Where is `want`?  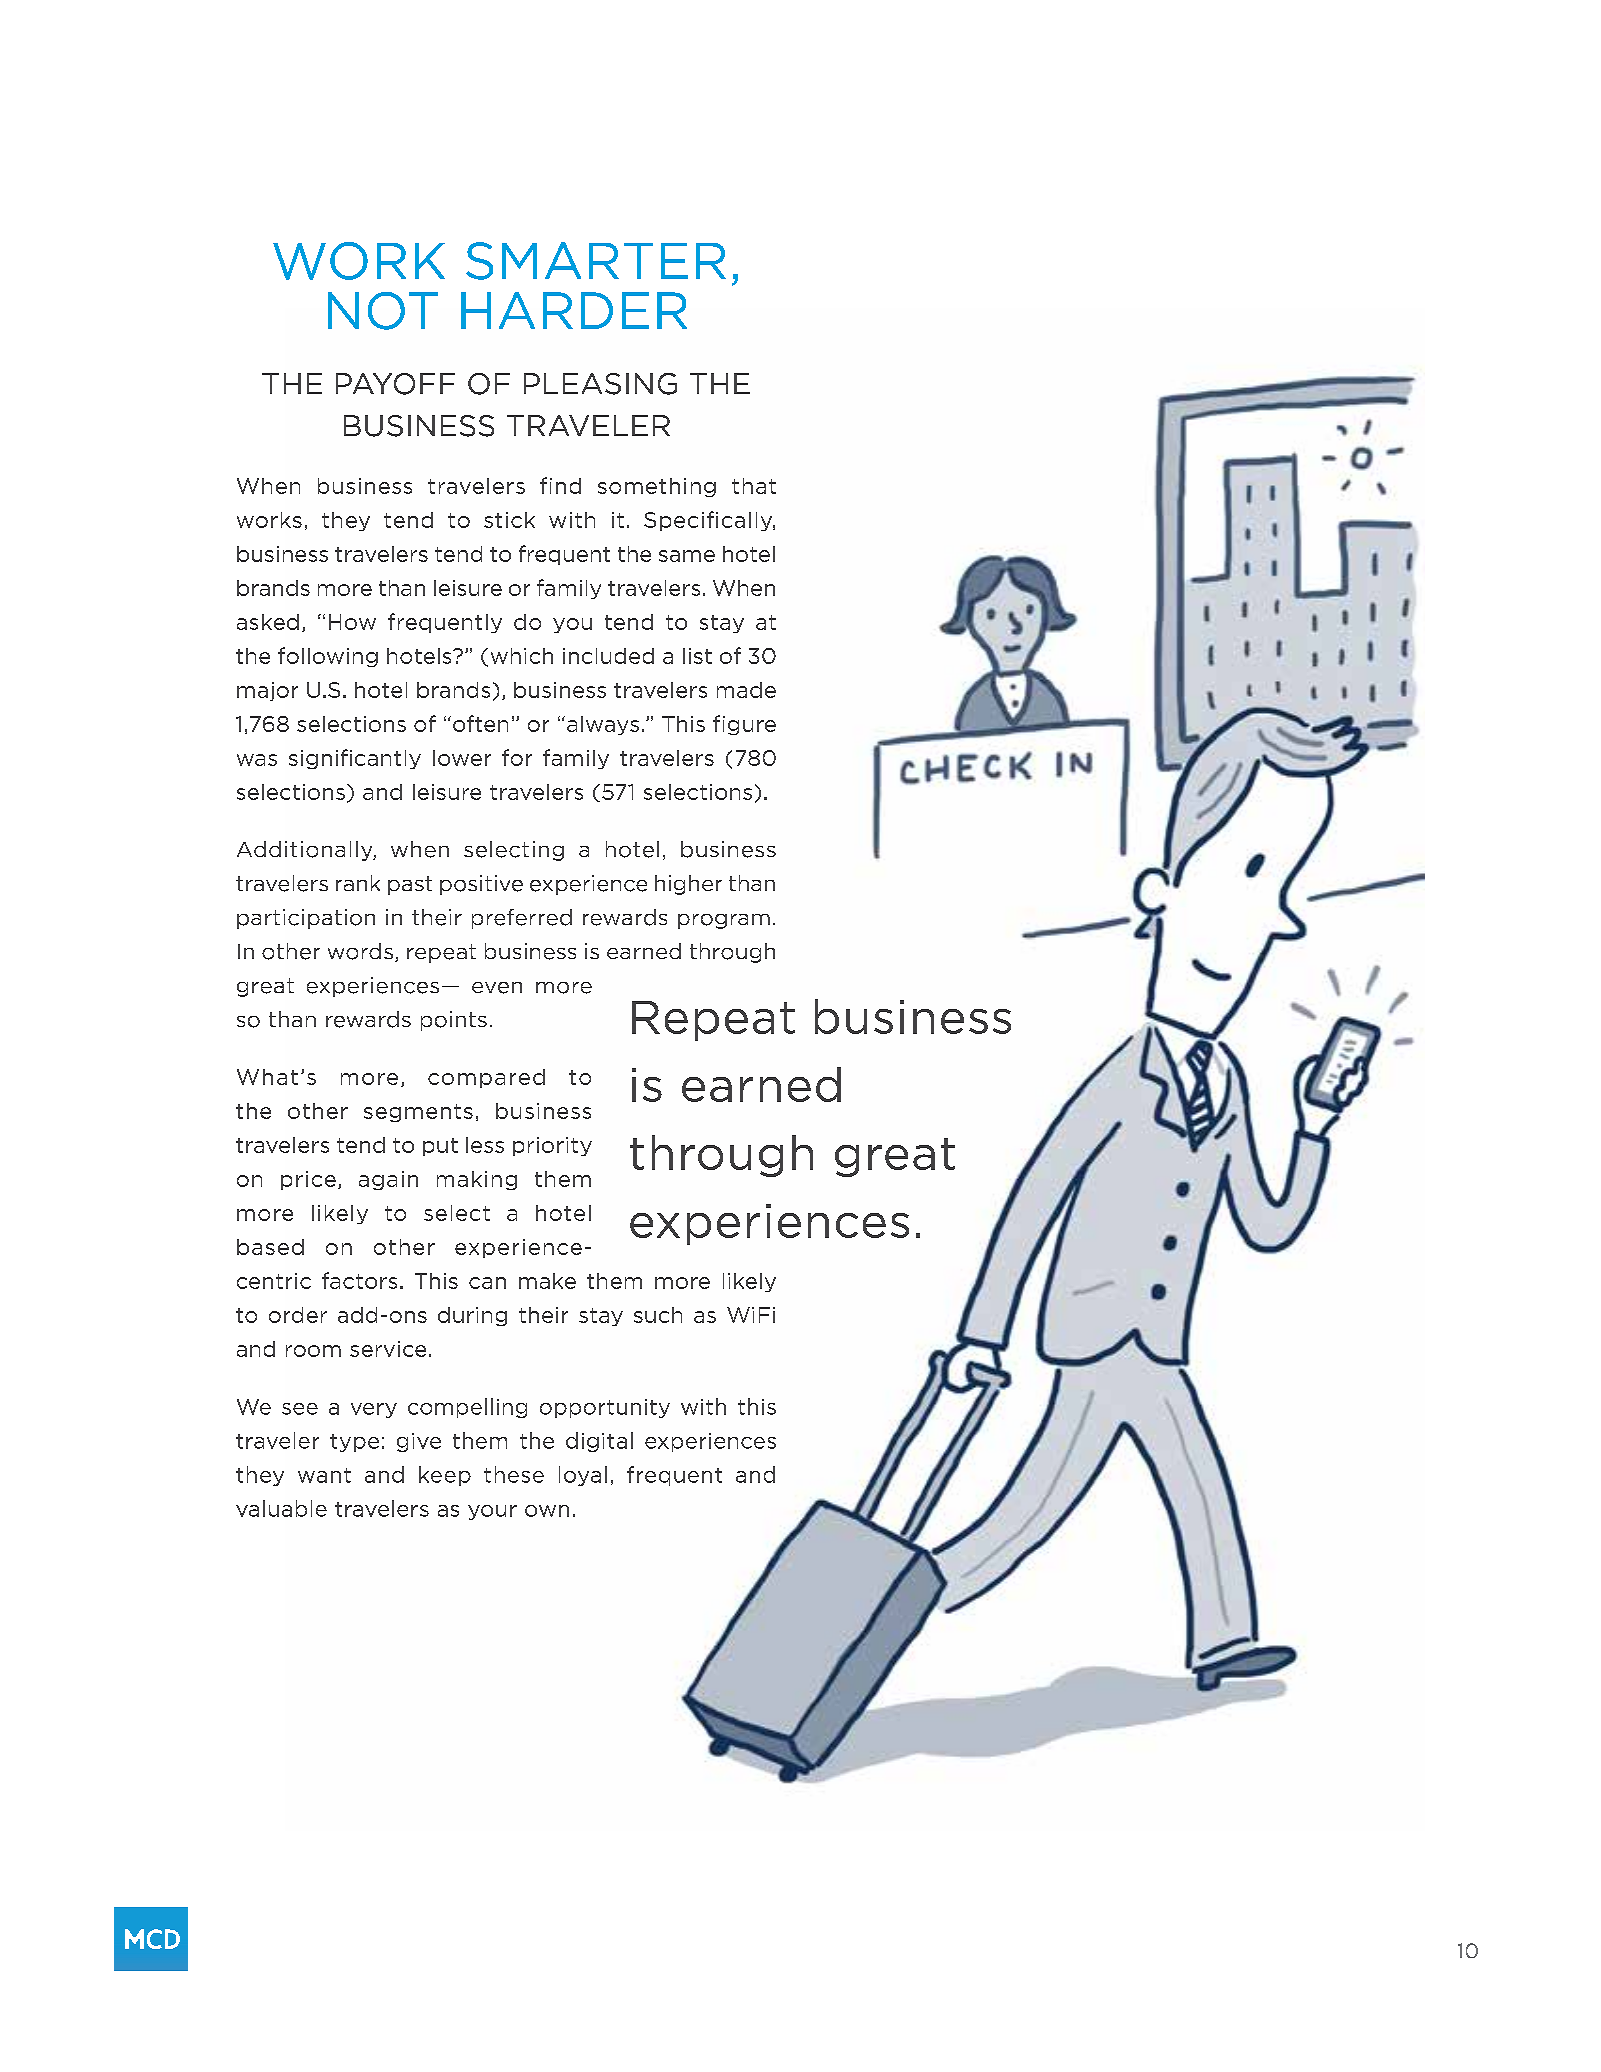 want is located at coordinates (324, 1475).
